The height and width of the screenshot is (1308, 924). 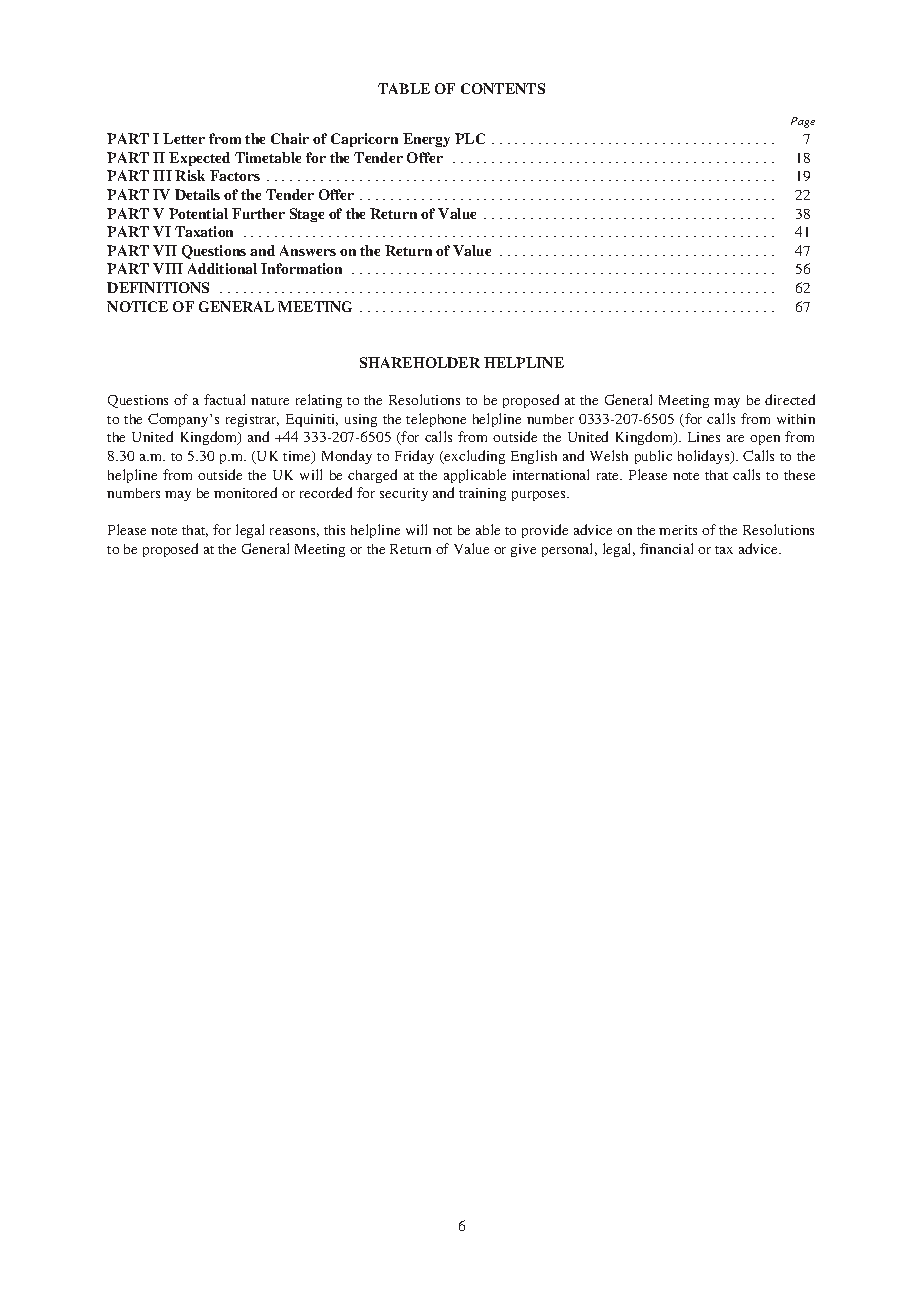 I want to click on Taxation, so click(x=204, y=231).
